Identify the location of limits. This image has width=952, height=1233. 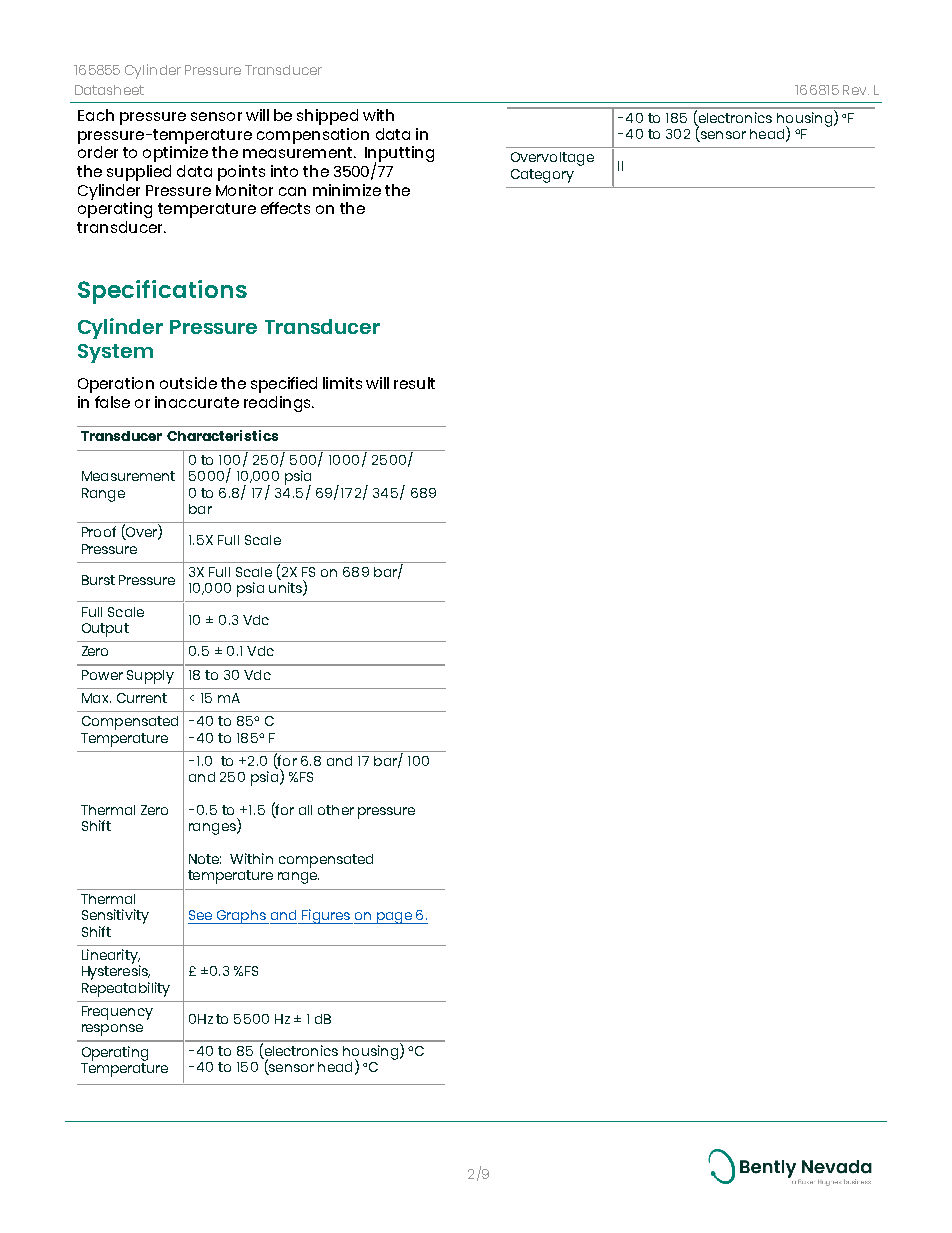
(342, 383).
